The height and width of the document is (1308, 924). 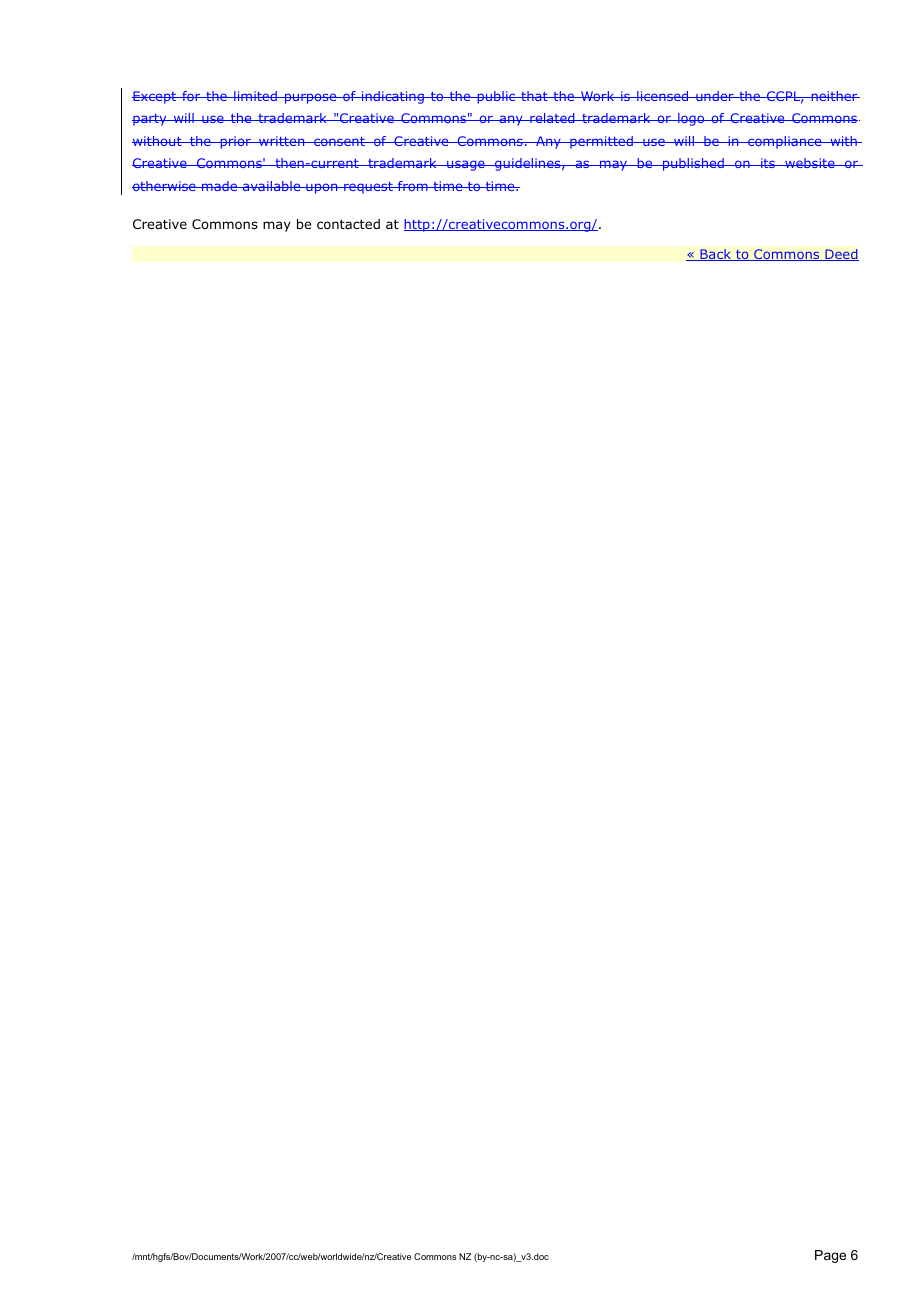 I want to click on its, so click(x=768, y=163).
